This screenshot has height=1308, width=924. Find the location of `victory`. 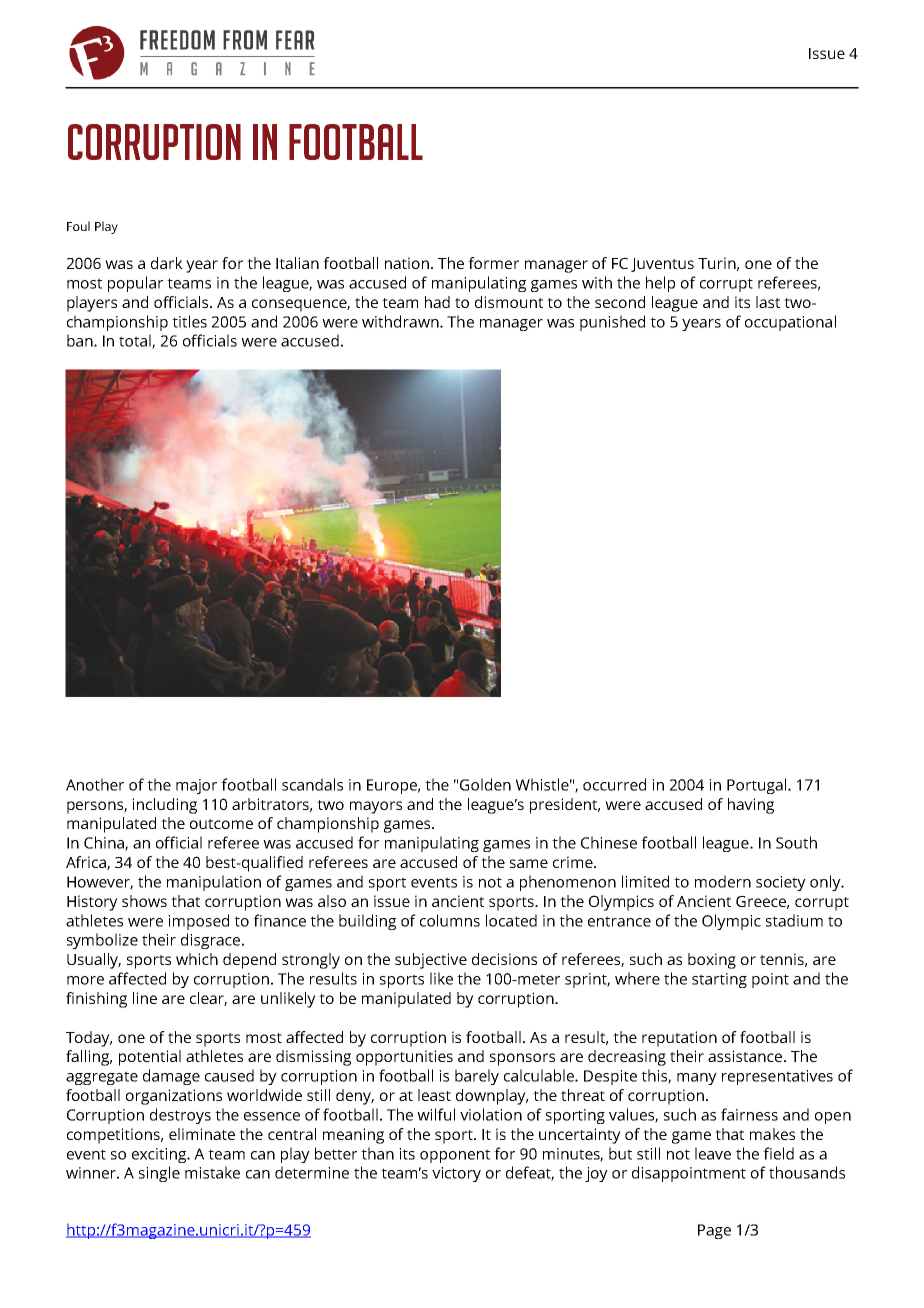

victory is located at coordinates (456, 1174).
